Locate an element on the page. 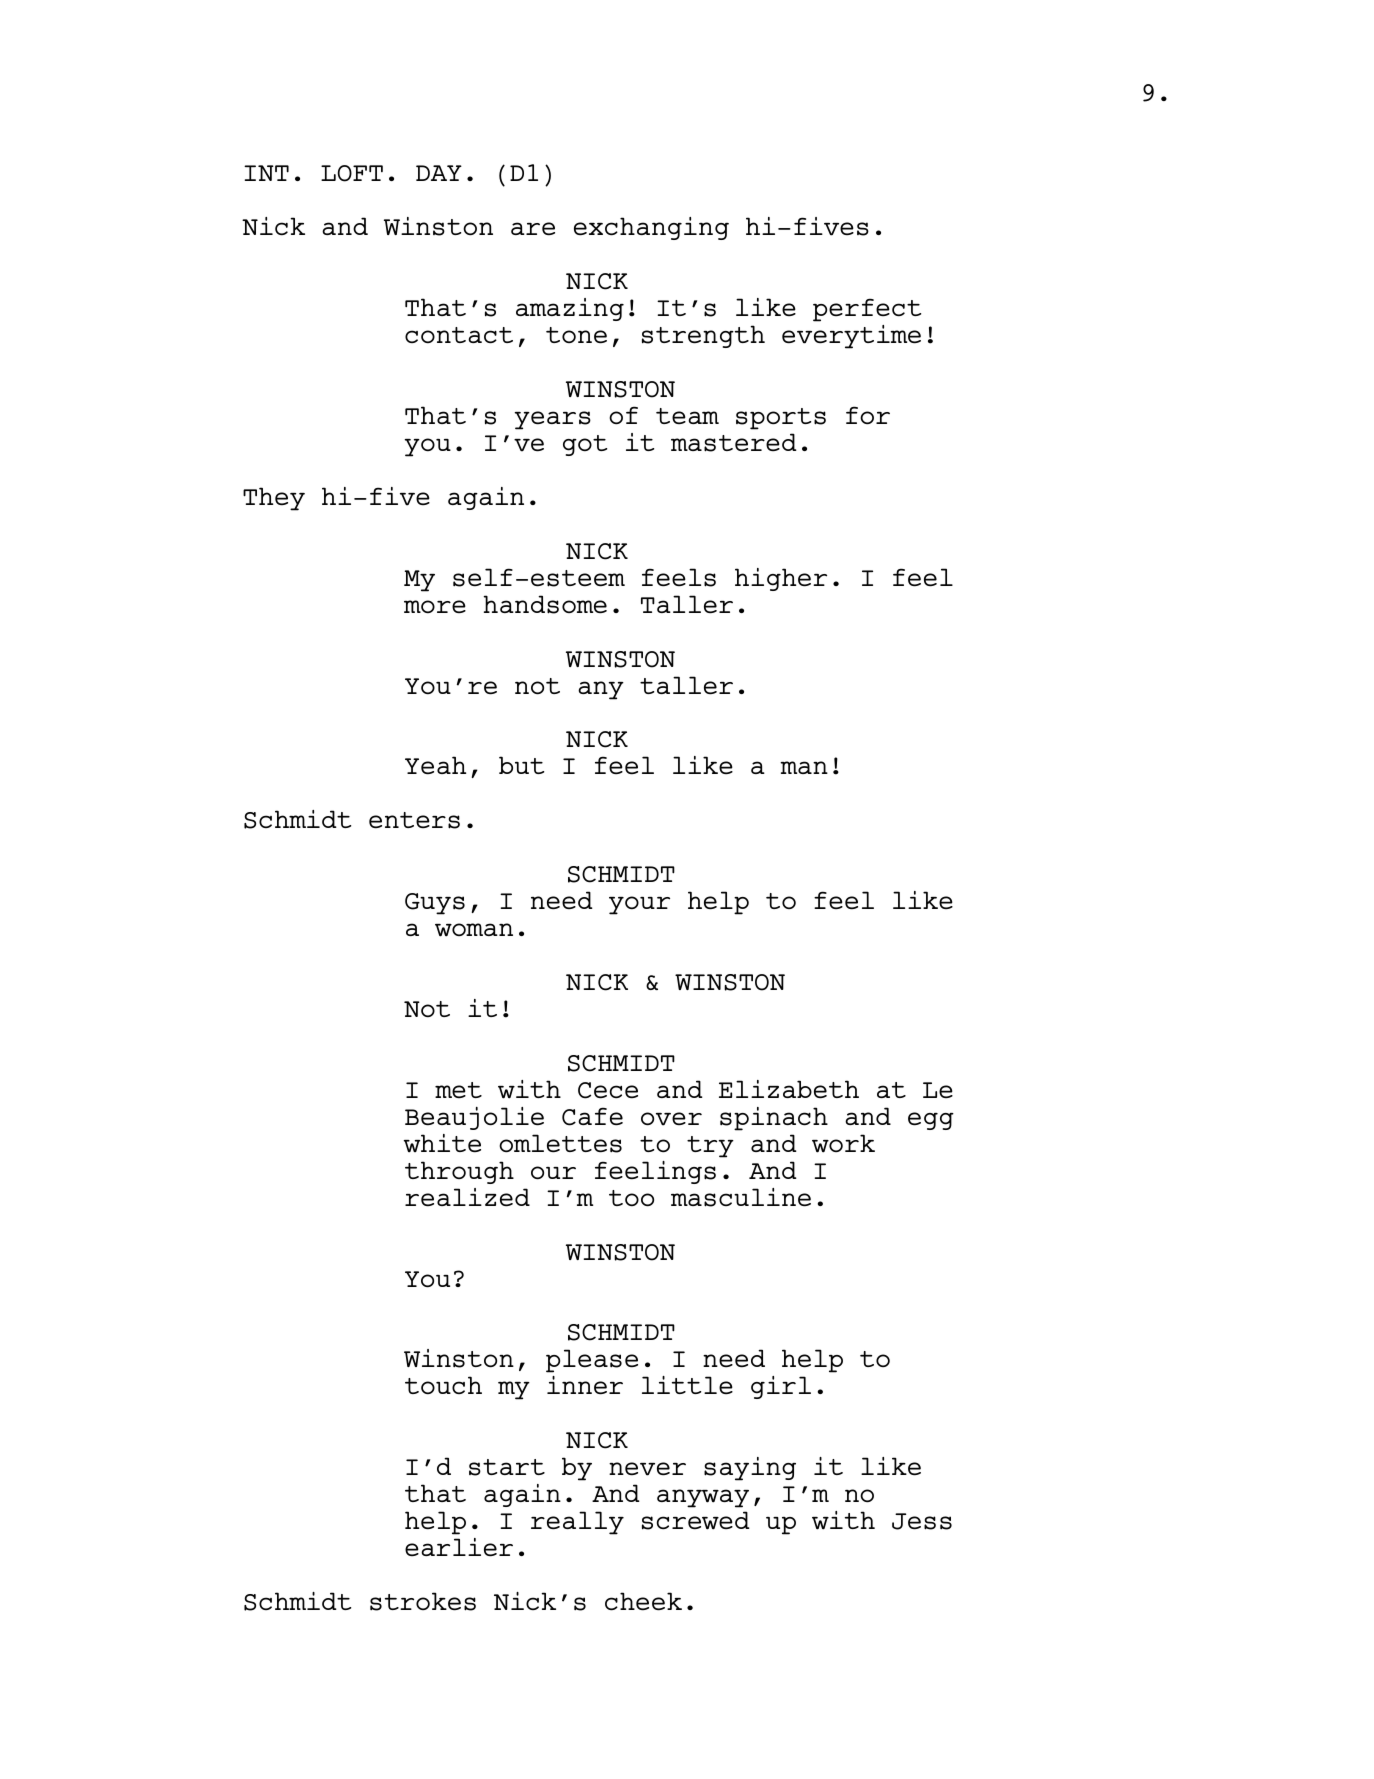  handsome is located at coordinates (545, 604).
